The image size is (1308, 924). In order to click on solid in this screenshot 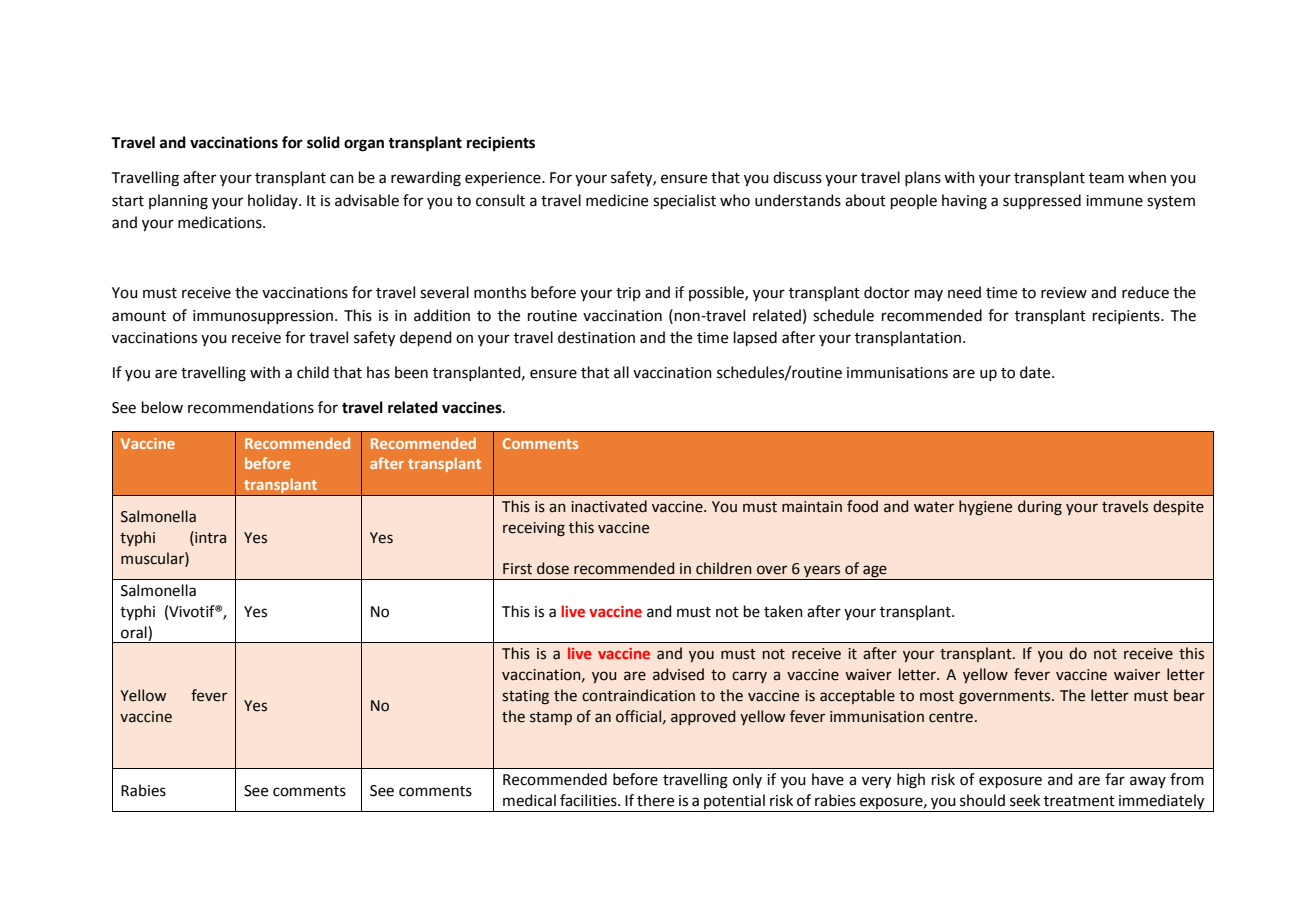, I will do `click(323, 142)`.
